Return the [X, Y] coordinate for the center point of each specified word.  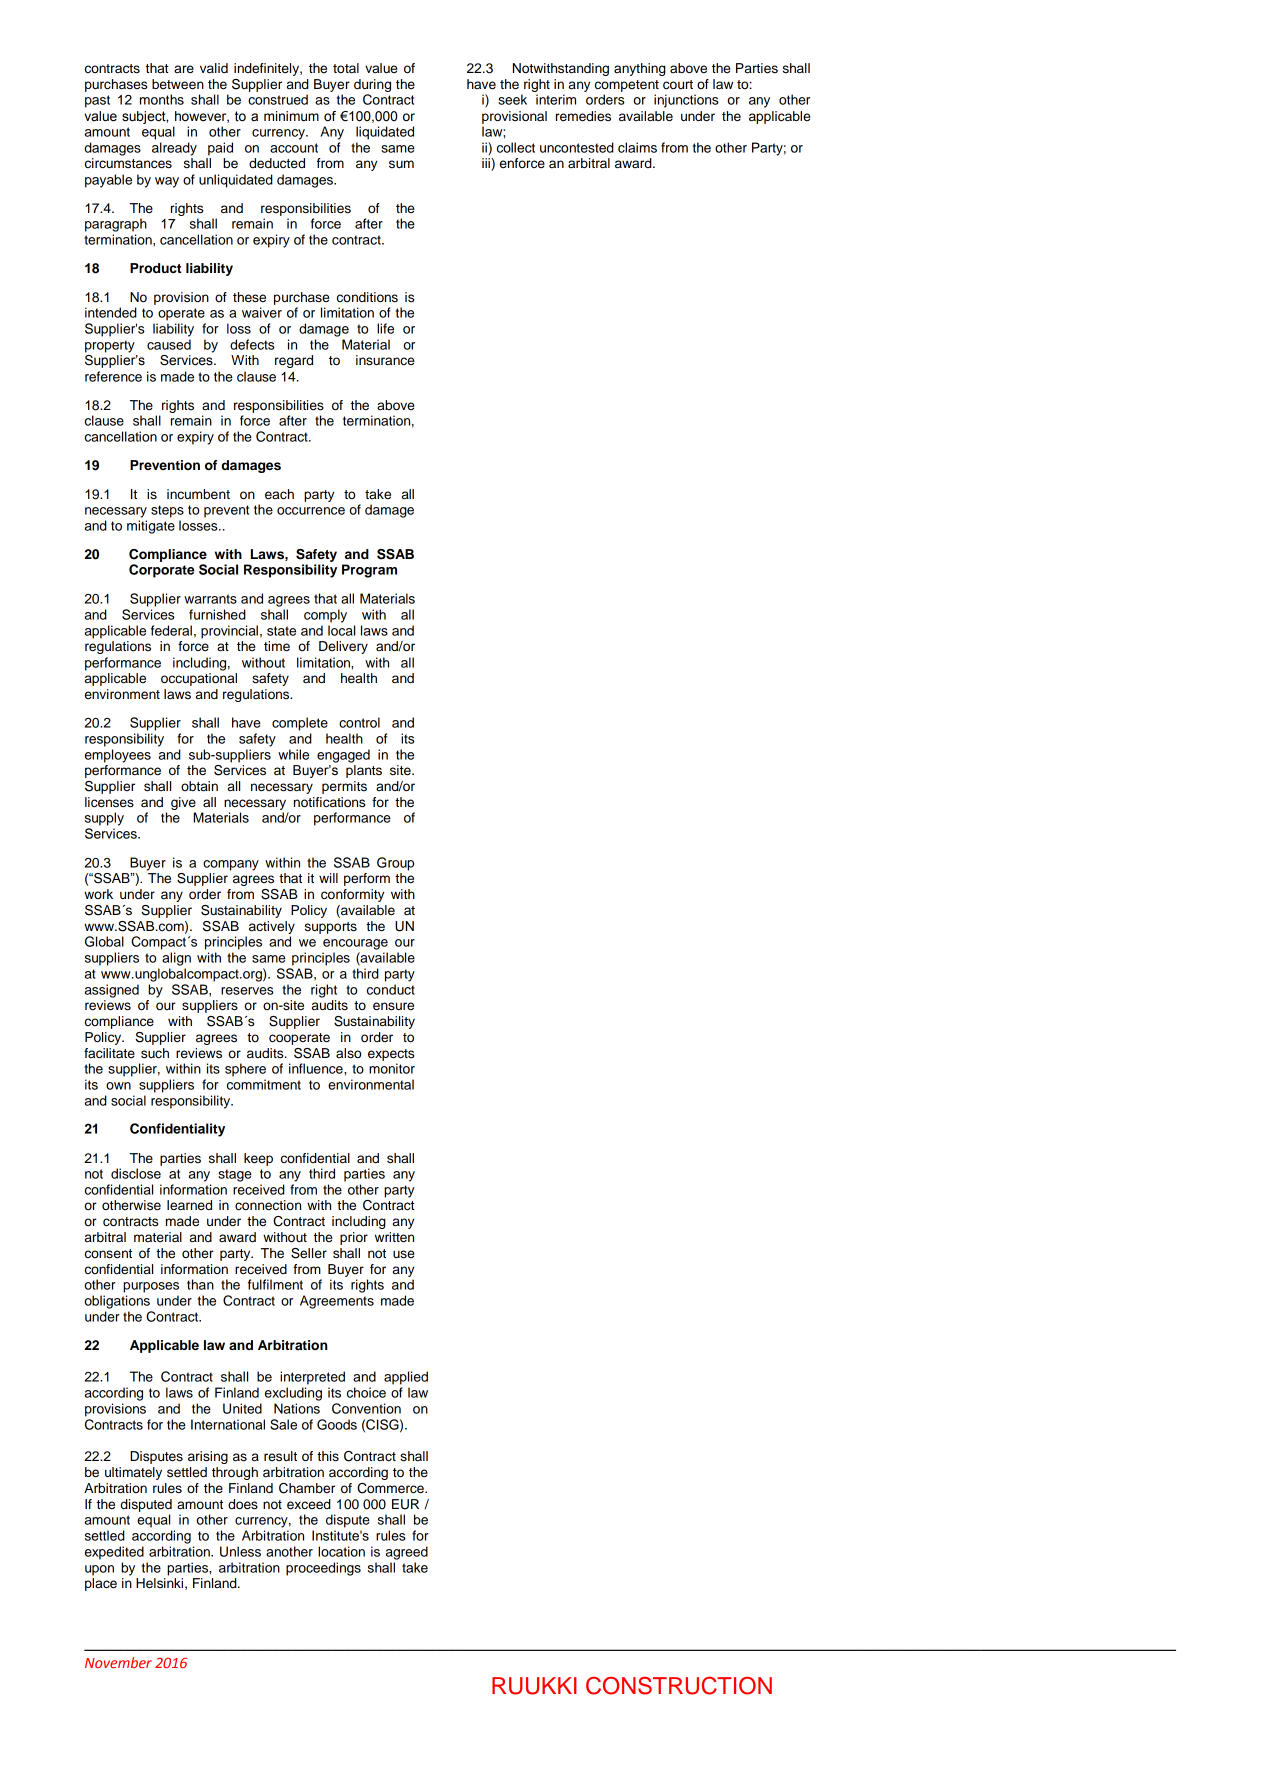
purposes [151, 1287]
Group [395, 864]
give [183, 803]
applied [406, 1378]
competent [627, 86]
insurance [385, 360]
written [394, 1237]
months [162, 99]
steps [167, 511]
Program [369, 571]
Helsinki [159, 1583]
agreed [407, 1553]
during [372, 85]
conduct [391, 989]
